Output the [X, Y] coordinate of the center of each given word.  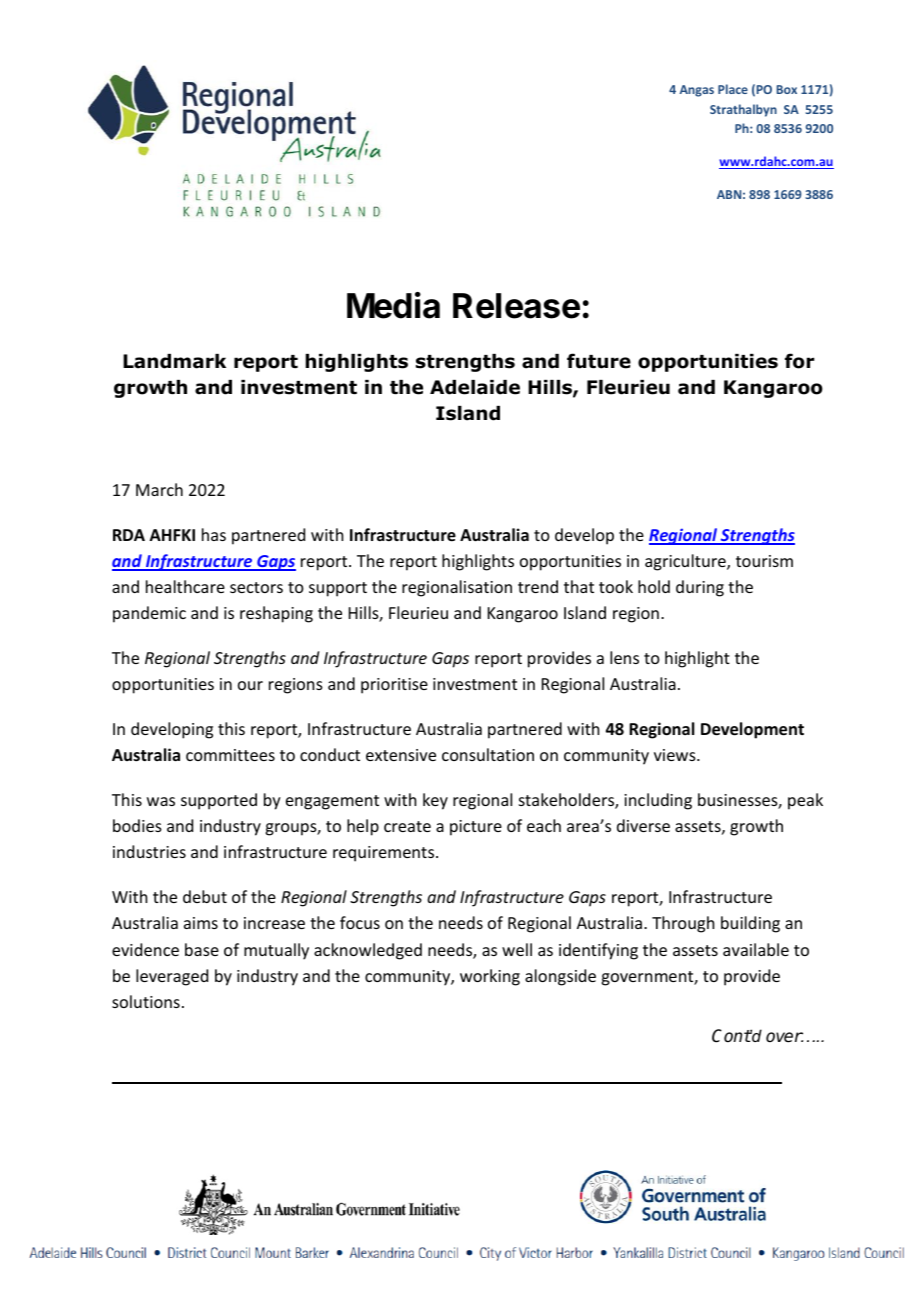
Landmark [174, 361]
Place [733, 89]
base [202, 949]
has [214, 534]
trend [538, 586]
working [490, 977]
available [756, 949]
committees [230, 755]
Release [516, 306]
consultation [488, 754]
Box [786, 89]
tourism [764, 561]
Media [393, 305]
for [799, 361]
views [676, 755]
